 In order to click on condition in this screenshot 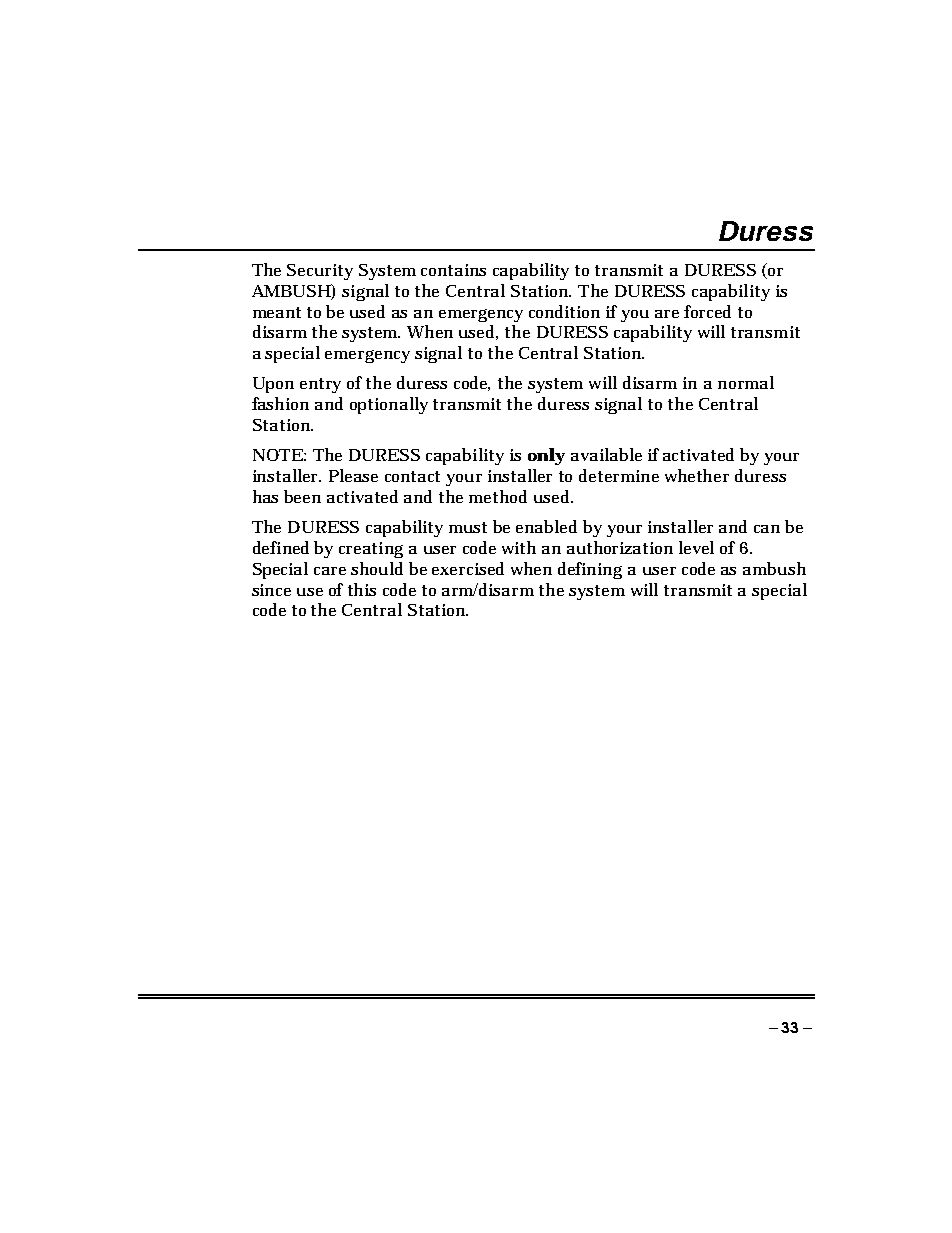, I will do `click(564, 311)`.
